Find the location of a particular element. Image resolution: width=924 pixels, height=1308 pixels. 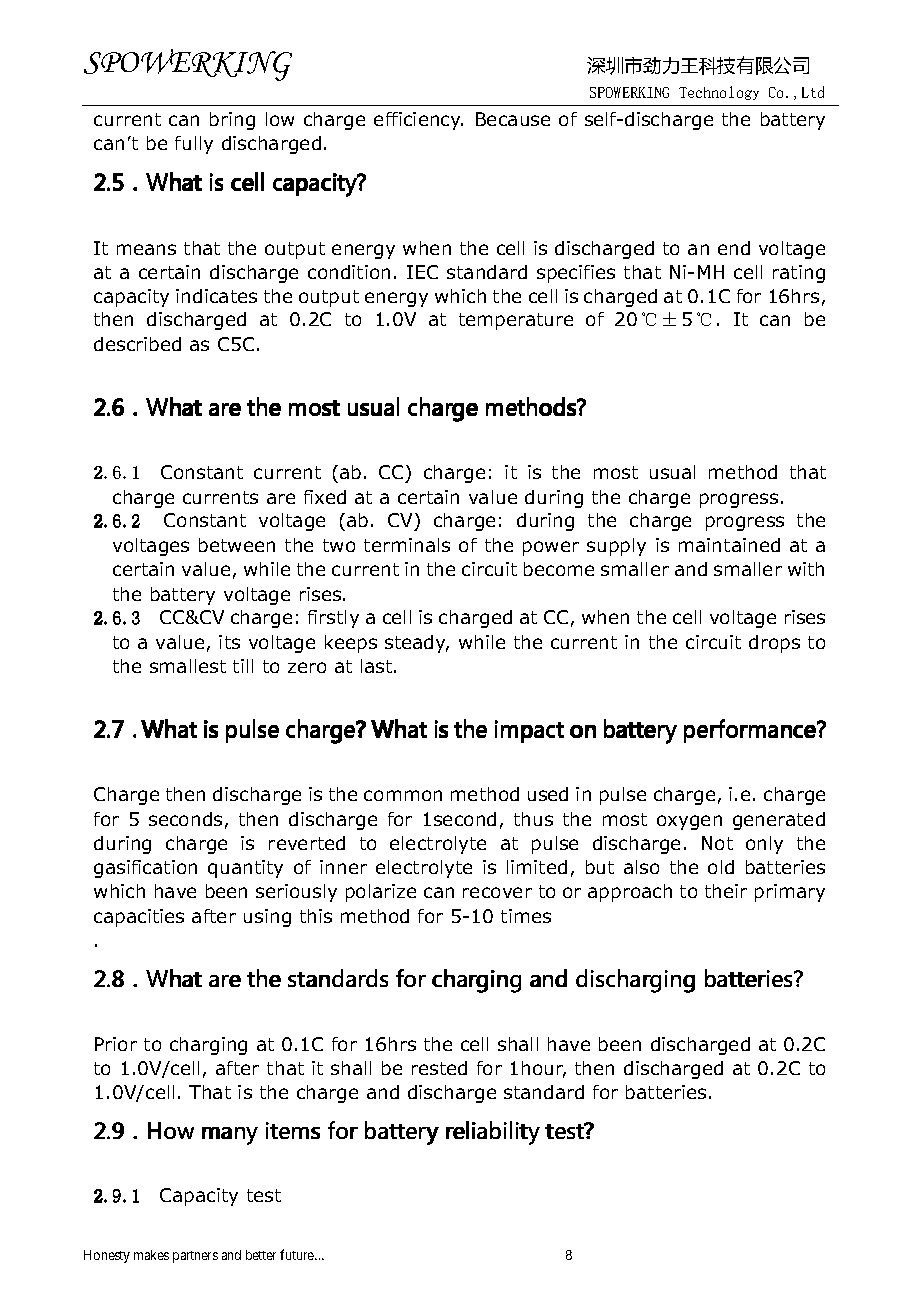

partners is located at coordinates (195, 1257).
